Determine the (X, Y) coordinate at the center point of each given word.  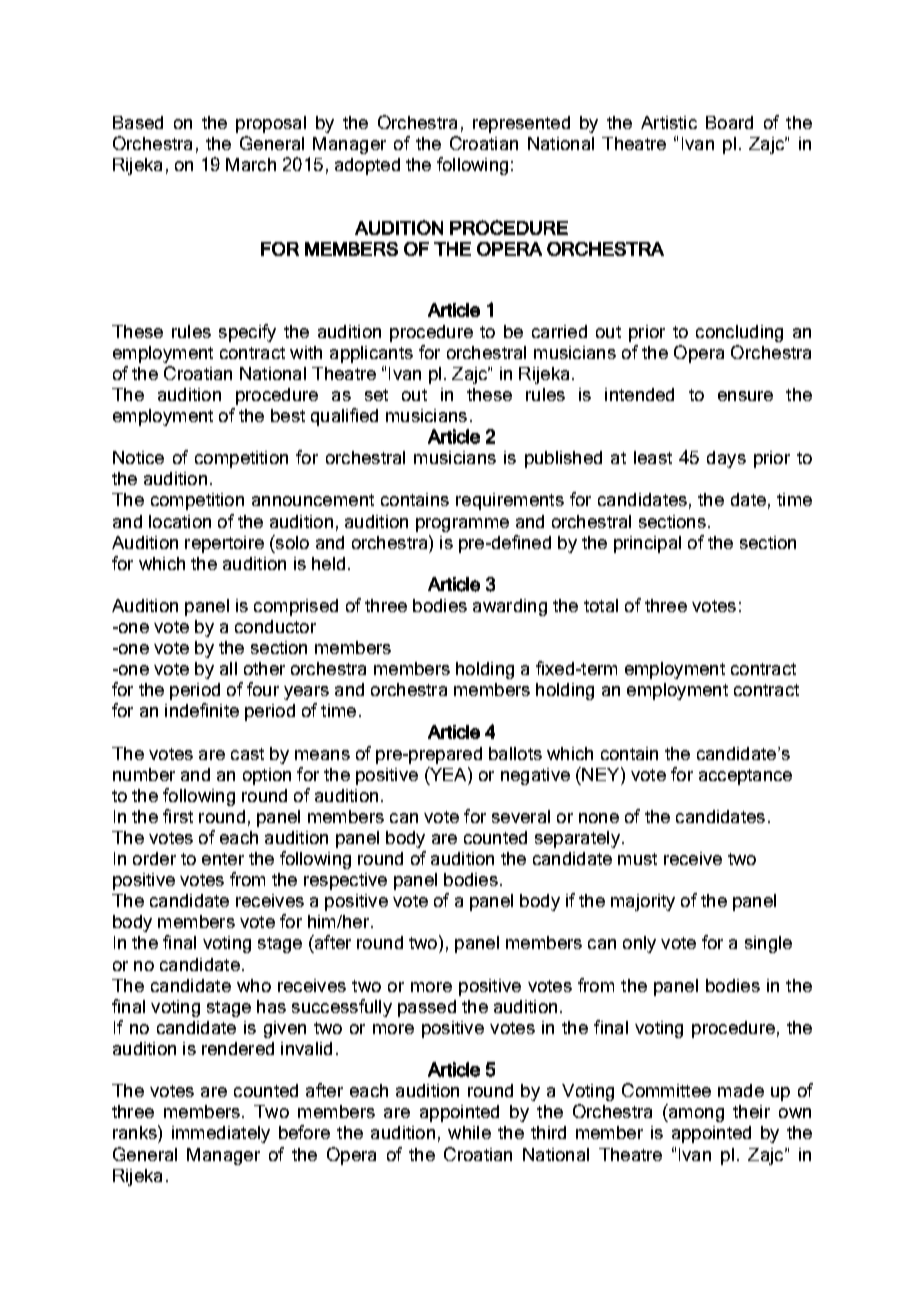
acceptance (745, 777)
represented (521, 124)
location (180, 521)
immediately (221, 1134)
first (178, 816)
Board (729, 122)
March (251, 164)
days (726, 459)
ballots (515, 753)
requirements (510, 501)
